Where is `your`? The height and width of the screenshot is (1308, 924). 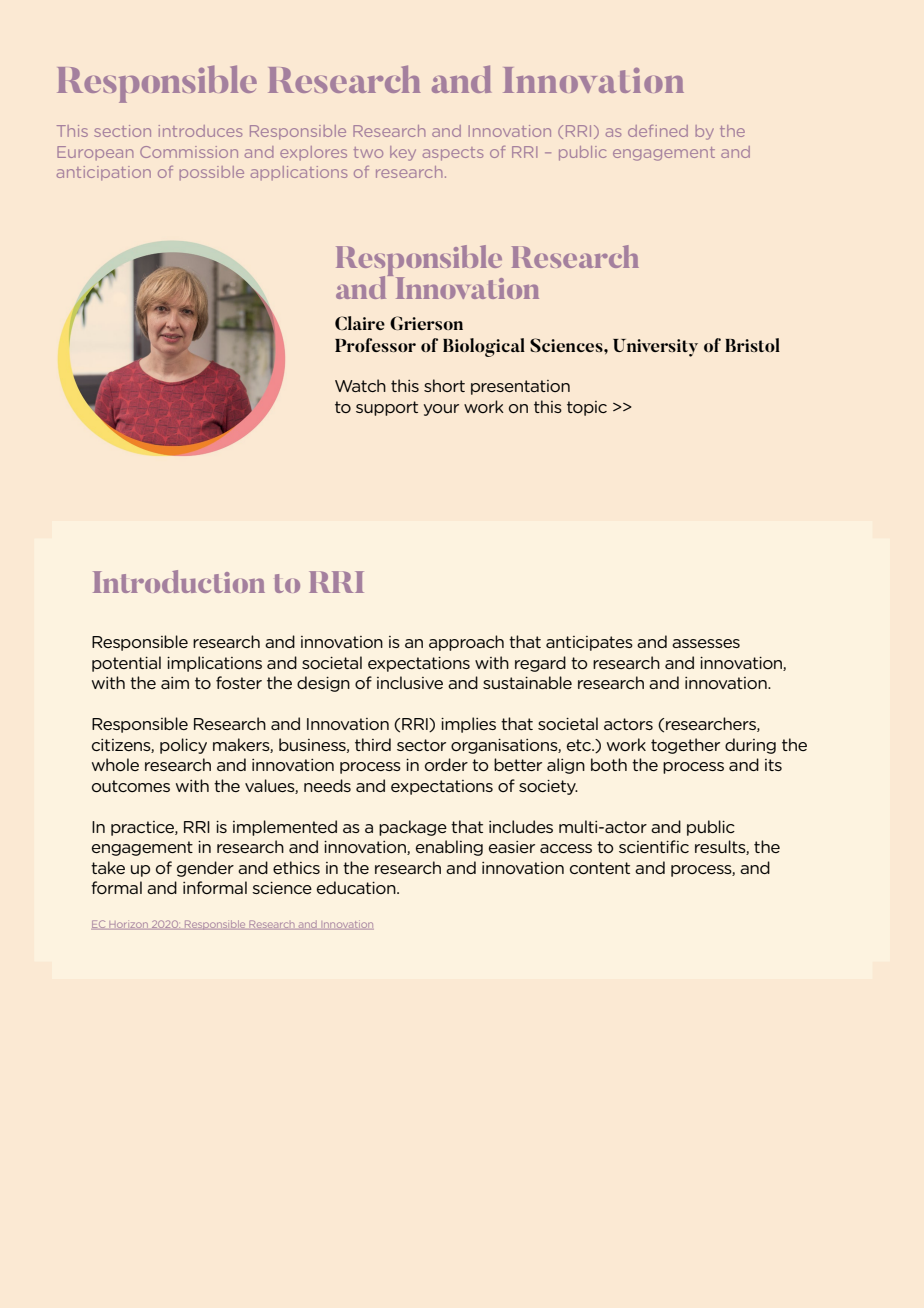 your is located at coordinates (441, 410).
